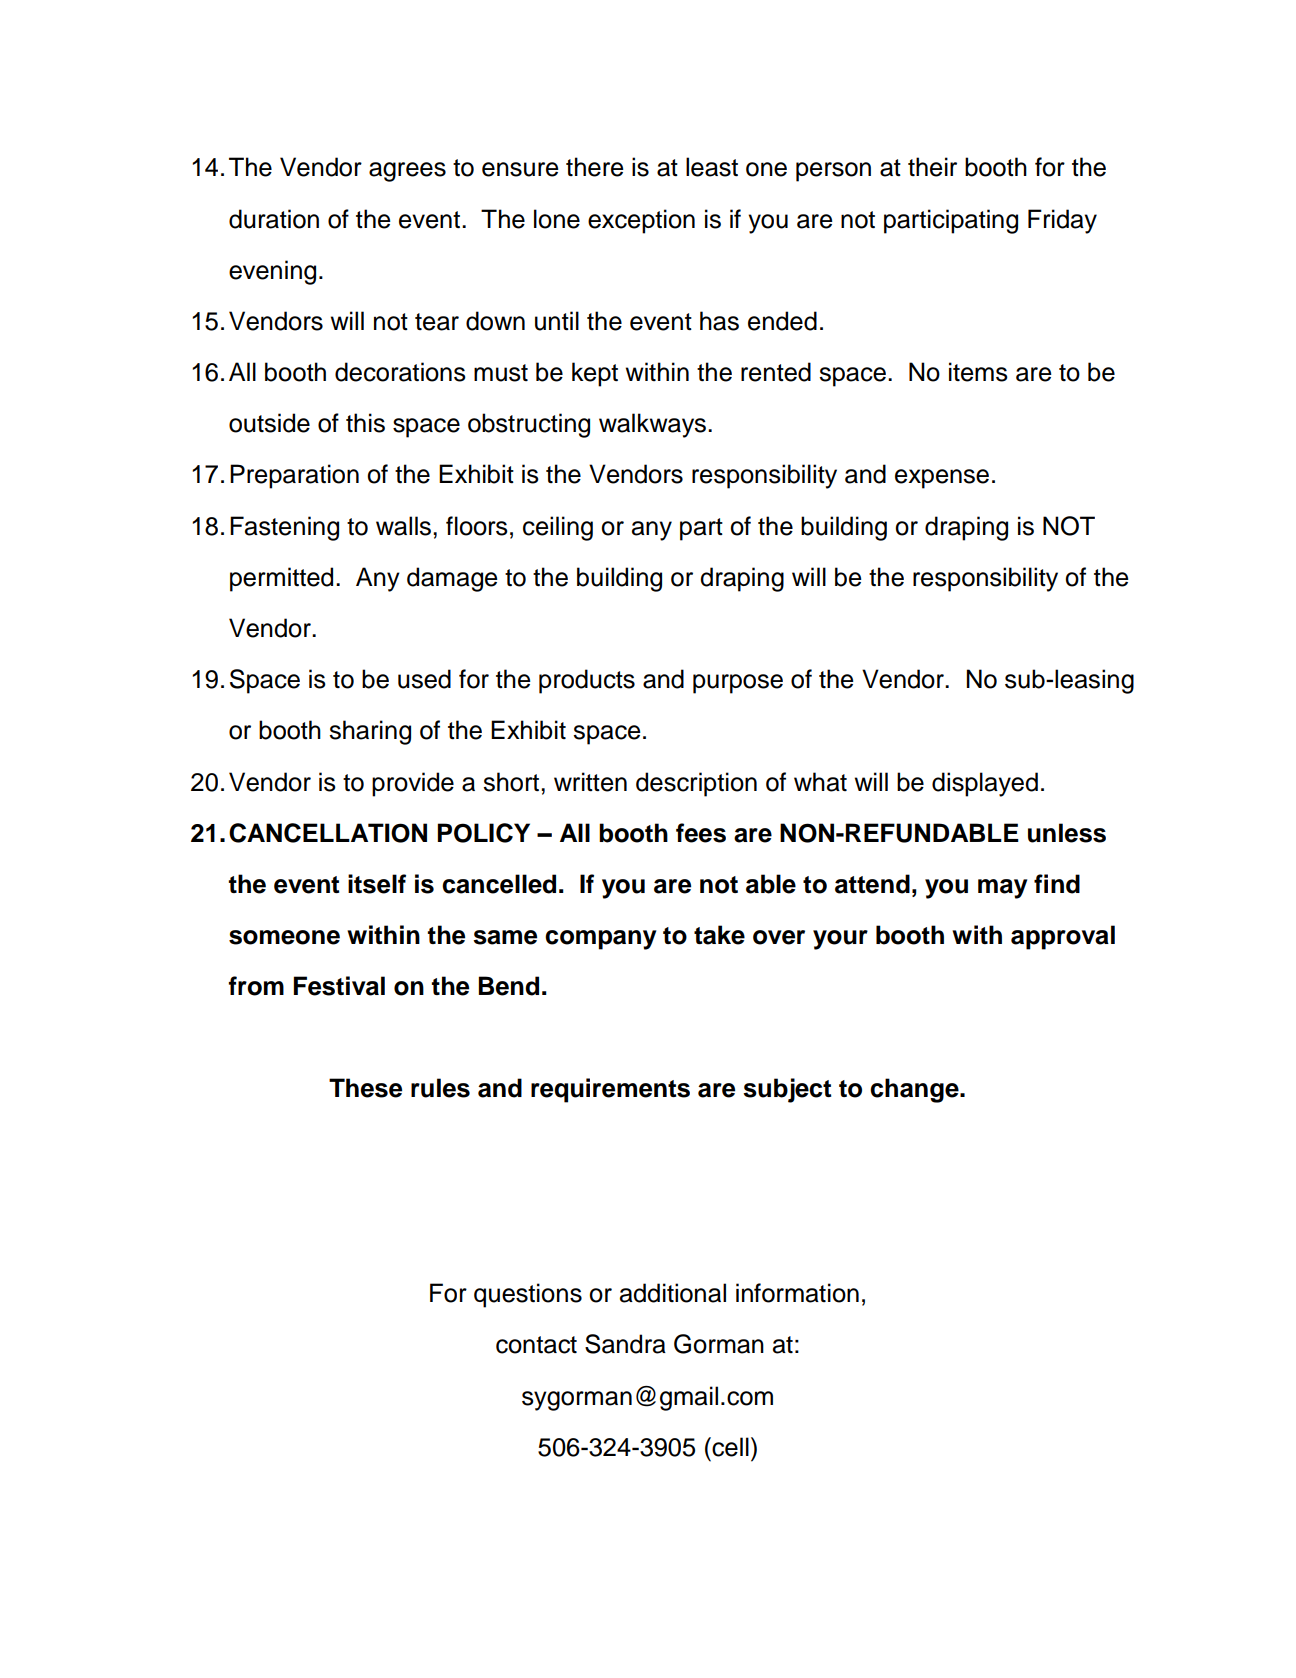 The width and height of the image is (1296, 1678). Describe the element at coordinates (942, 479) in the image. I see `expense` at that location.
